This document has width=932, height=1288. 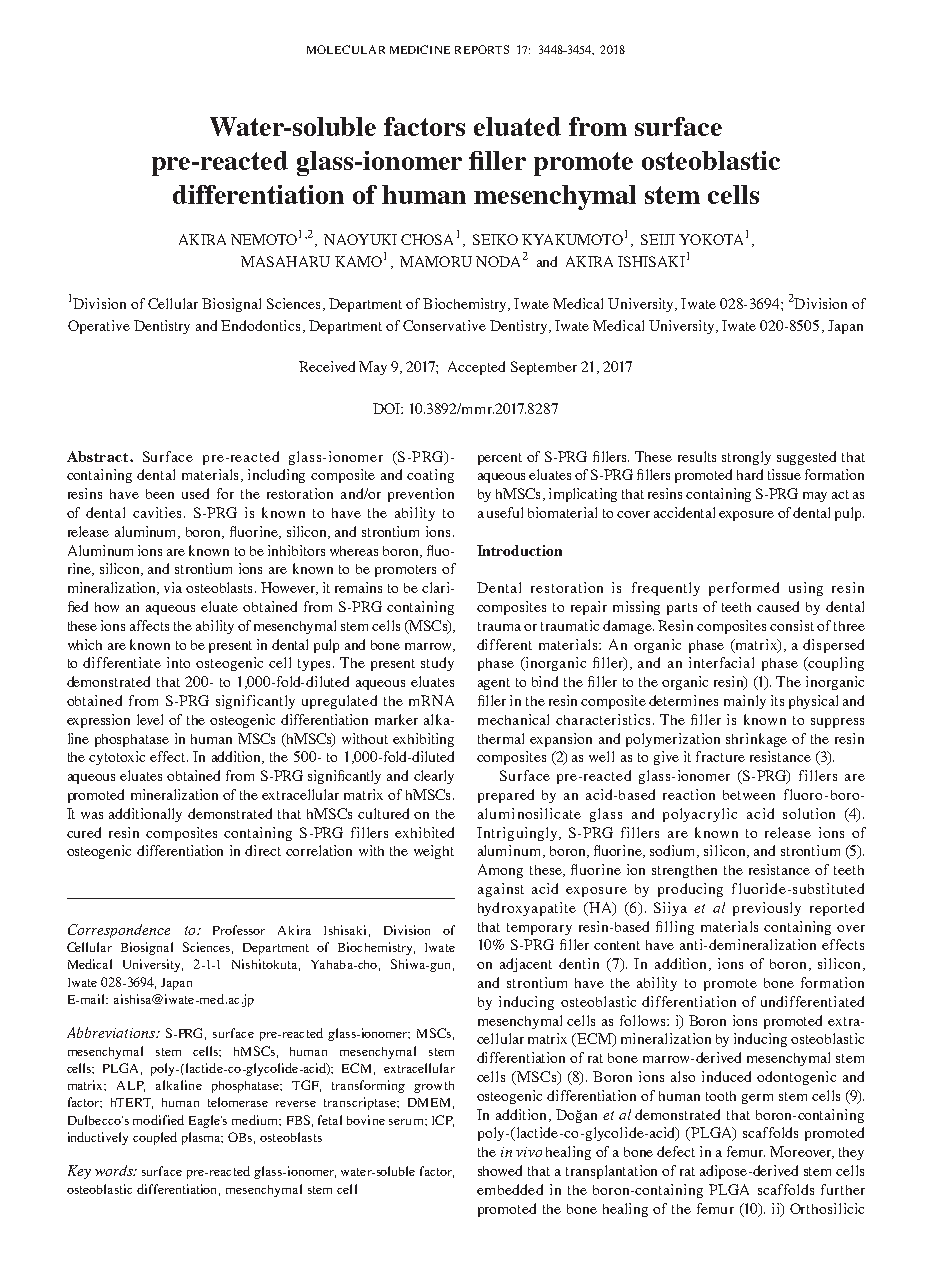 I want to click on REPORTS, so click(x=482, y=49).
